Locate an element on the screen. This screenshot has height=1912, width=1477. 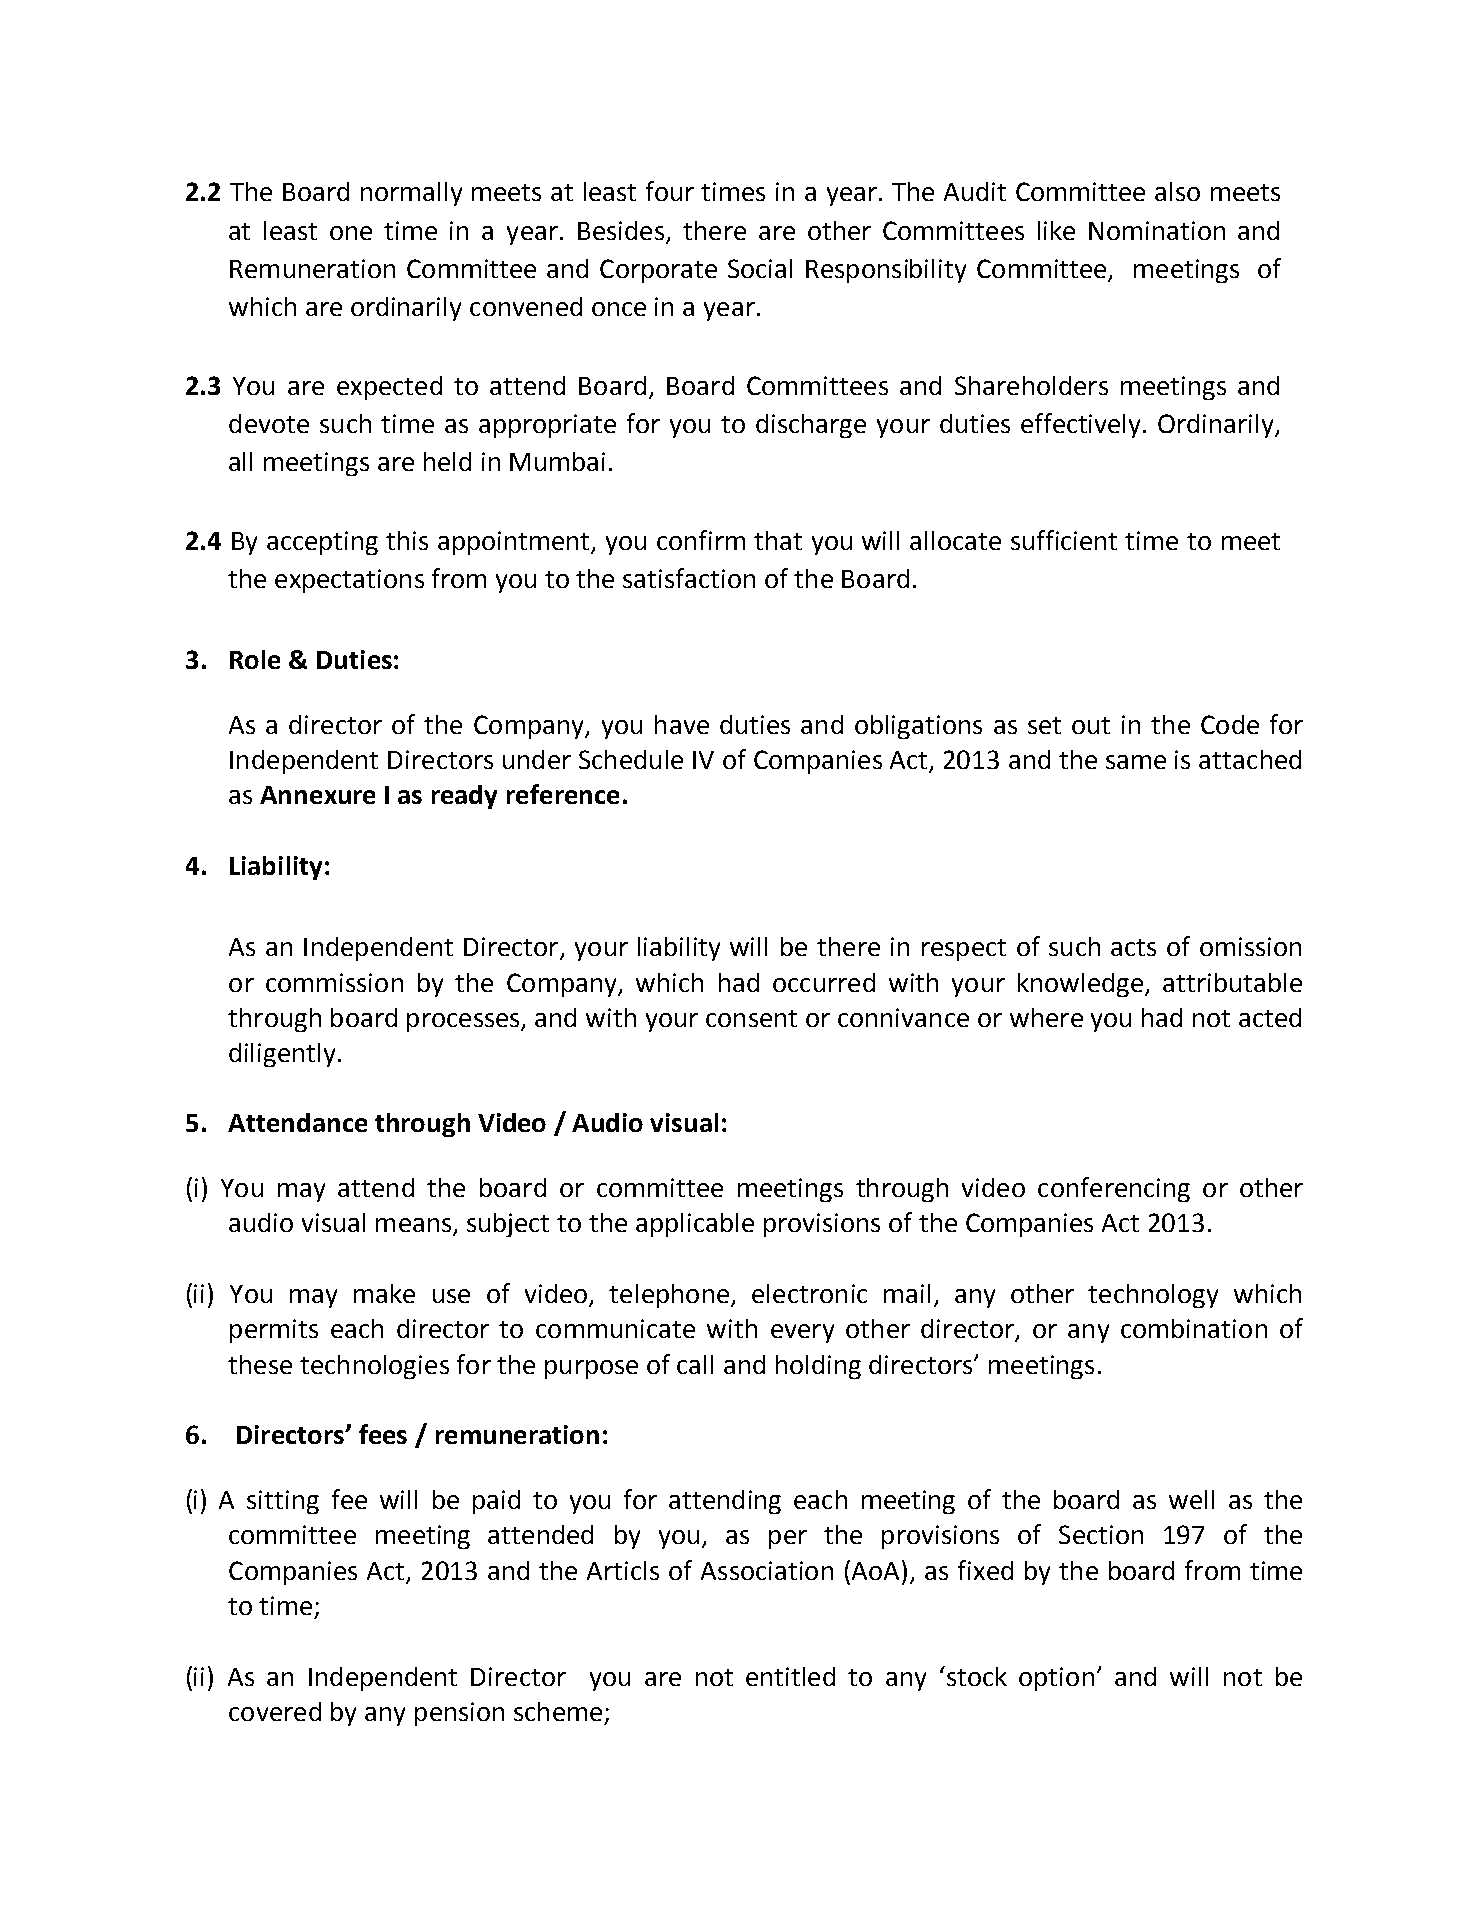
option is located at coordinates (1056, 1679).
